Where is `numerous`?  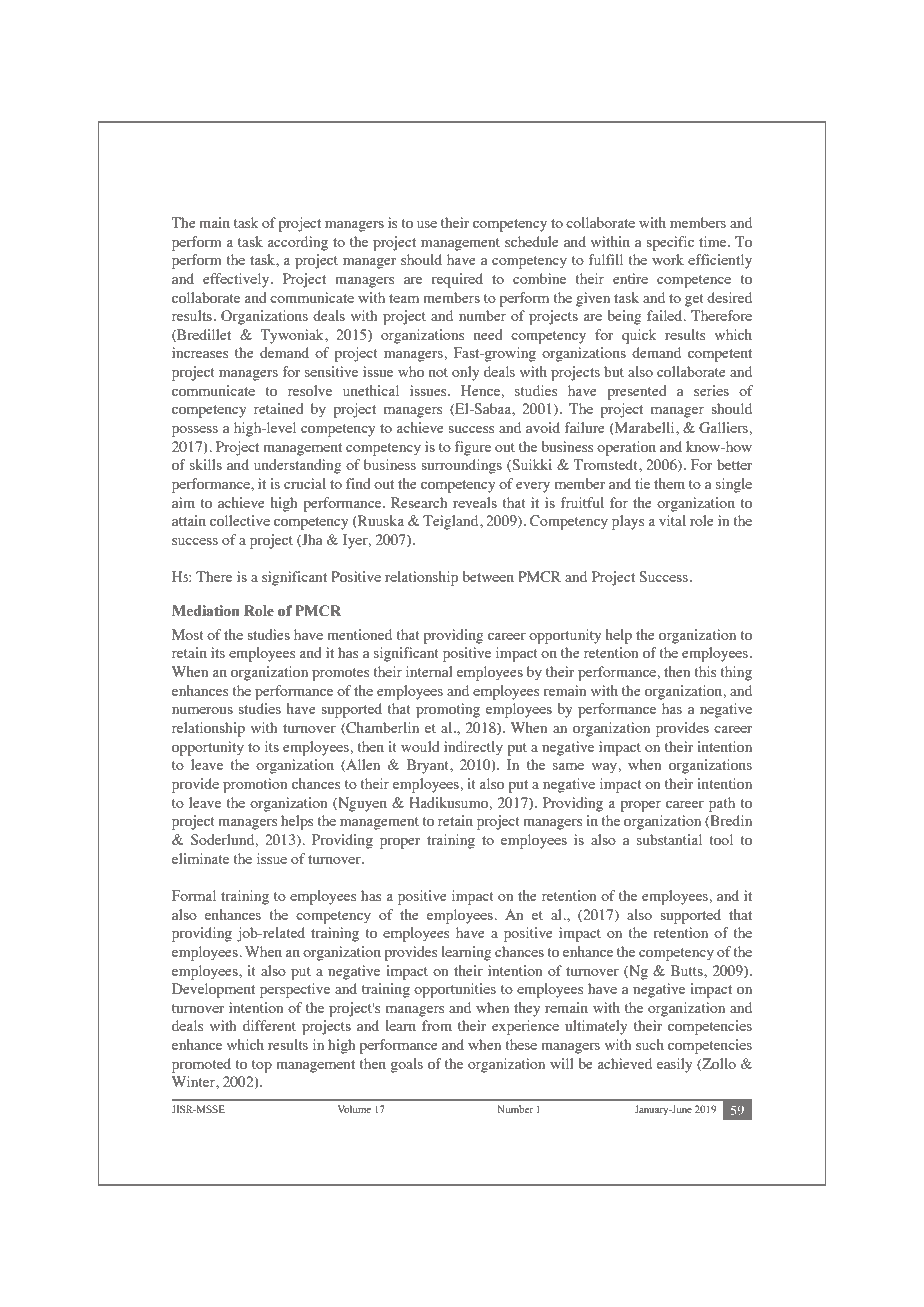 numerous is located at coordinates (202, 710).
